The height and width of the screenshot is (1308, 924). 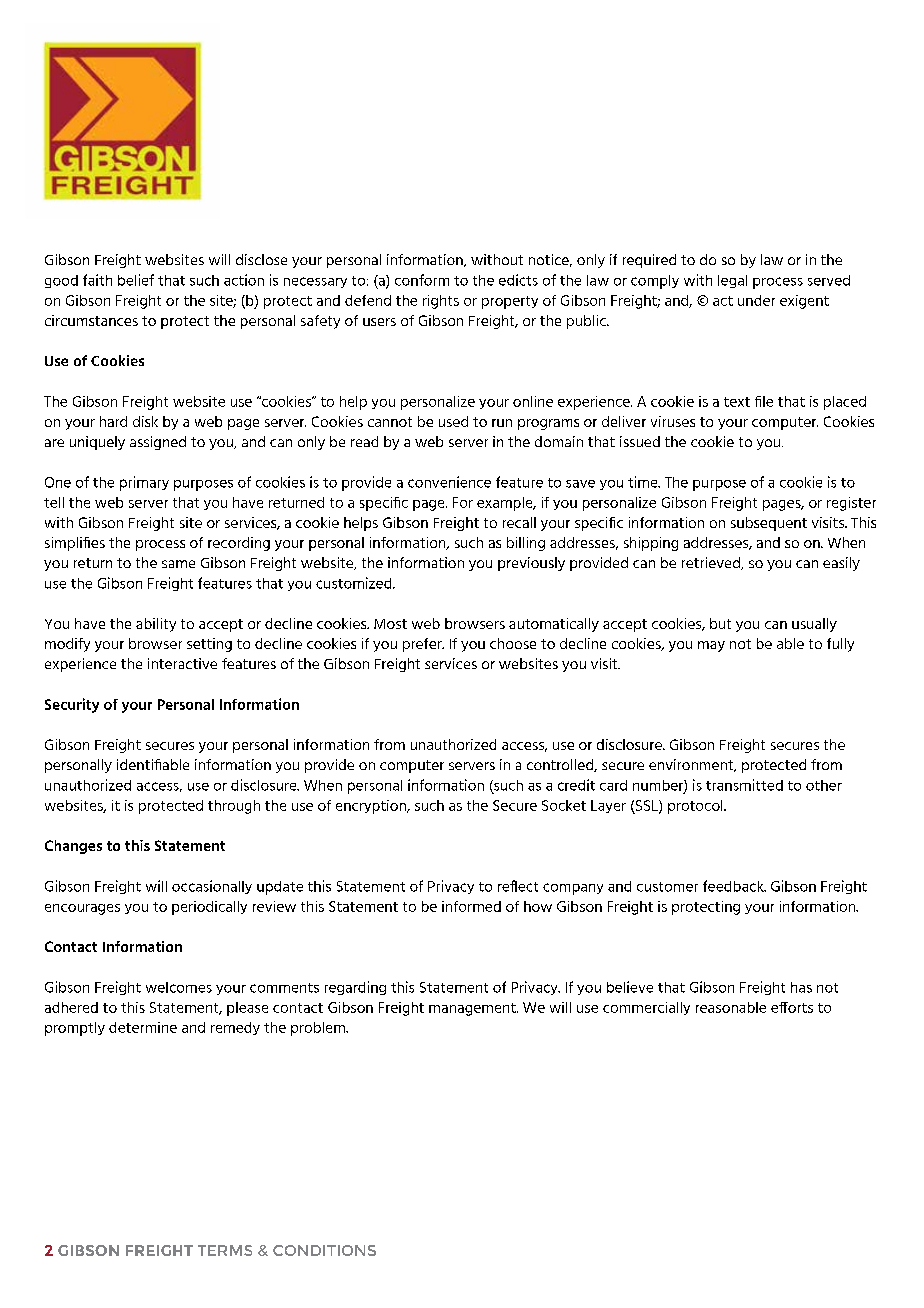 I want to click on belief, so click(x=136, y=280).
